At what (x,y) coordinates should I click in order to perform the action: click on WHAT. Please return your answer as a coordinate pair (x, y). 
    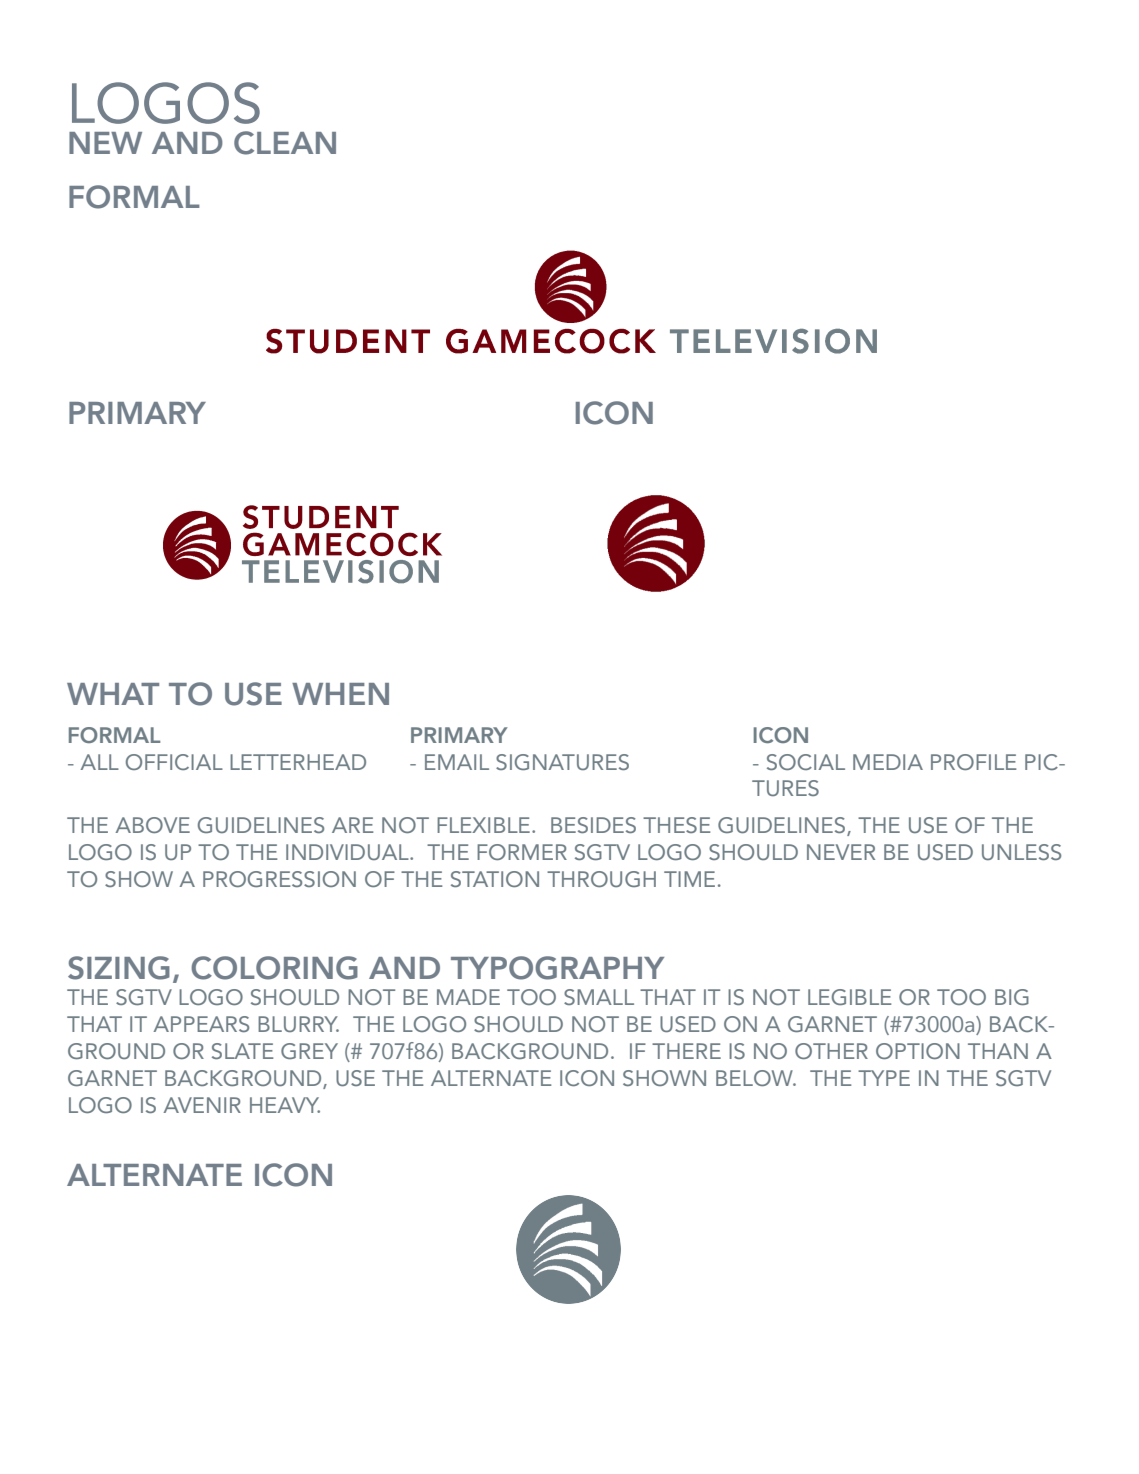
    Looking at the image, I should click on (113, 694).
